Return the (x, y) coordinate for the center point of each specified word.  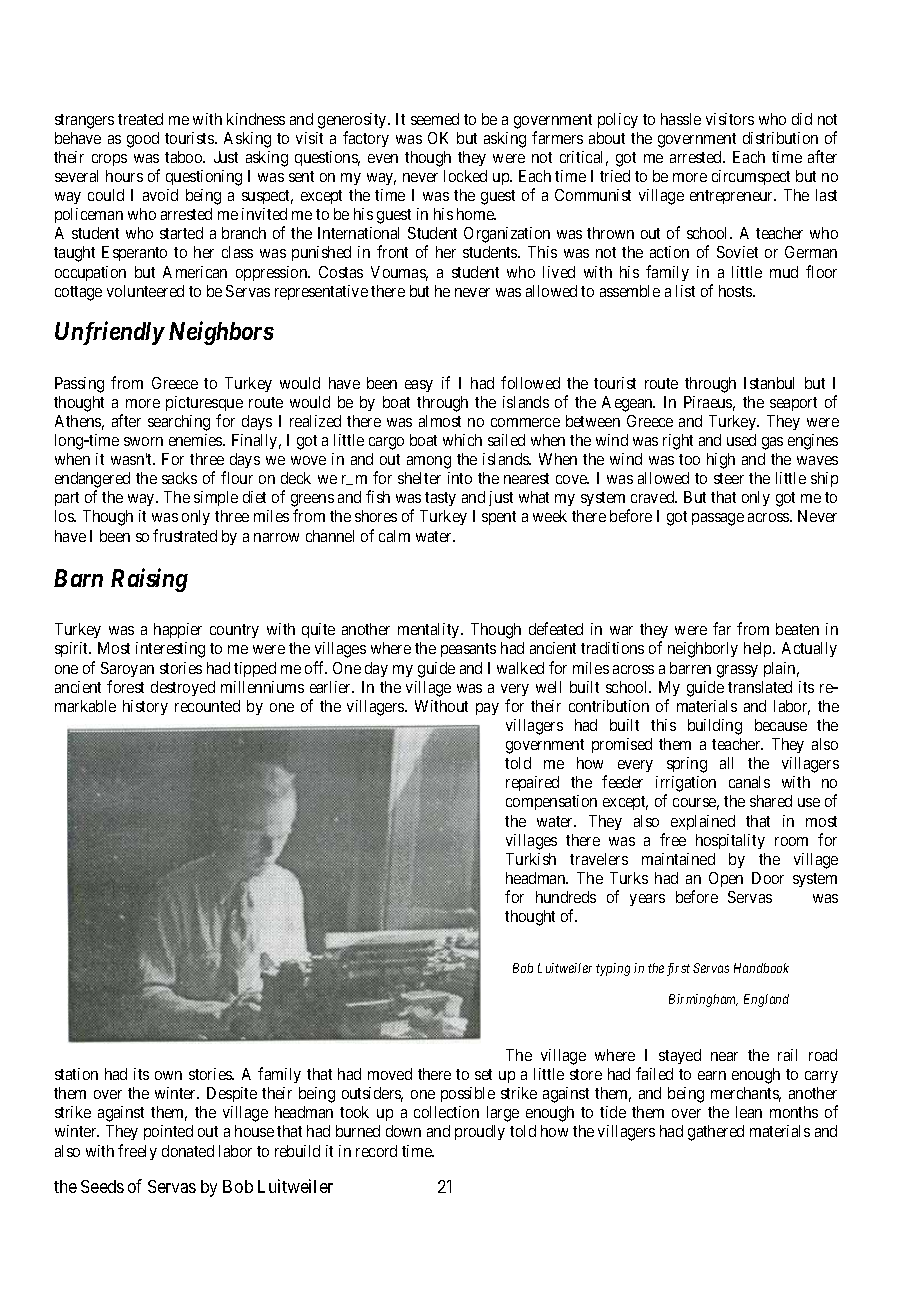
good (143, 140)
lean (749, 1112)
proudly (480, 1132)
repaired (532, 783)
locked (465, 176)
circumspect (751, 177)
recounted (207, 706)
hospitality (730, 841)
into (460, 478)
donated (188, 1151)
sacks (179, 478)
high (721, 461)
